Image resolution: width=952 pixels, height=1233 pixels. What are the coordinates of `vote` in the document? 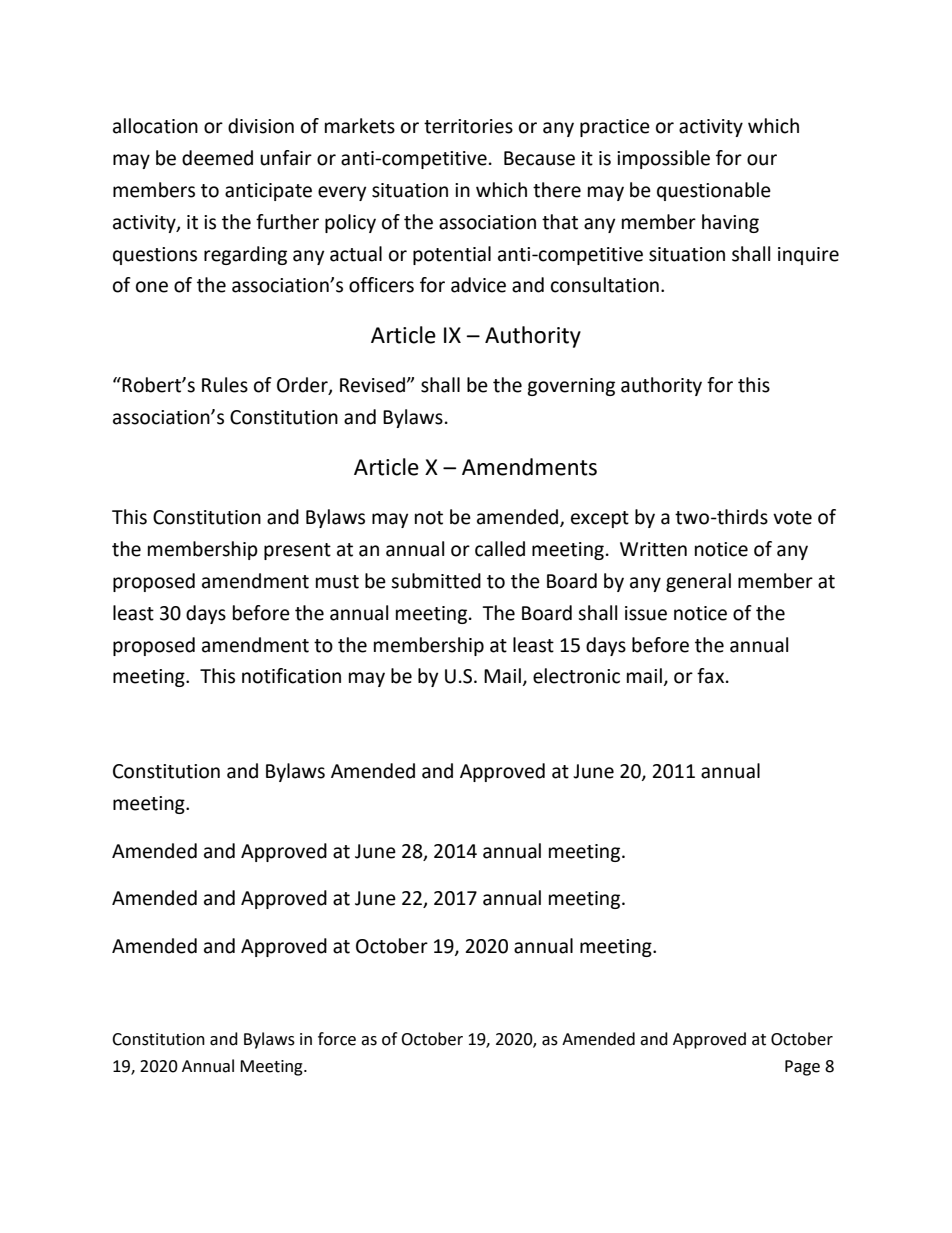 It's located at (792, 518).
